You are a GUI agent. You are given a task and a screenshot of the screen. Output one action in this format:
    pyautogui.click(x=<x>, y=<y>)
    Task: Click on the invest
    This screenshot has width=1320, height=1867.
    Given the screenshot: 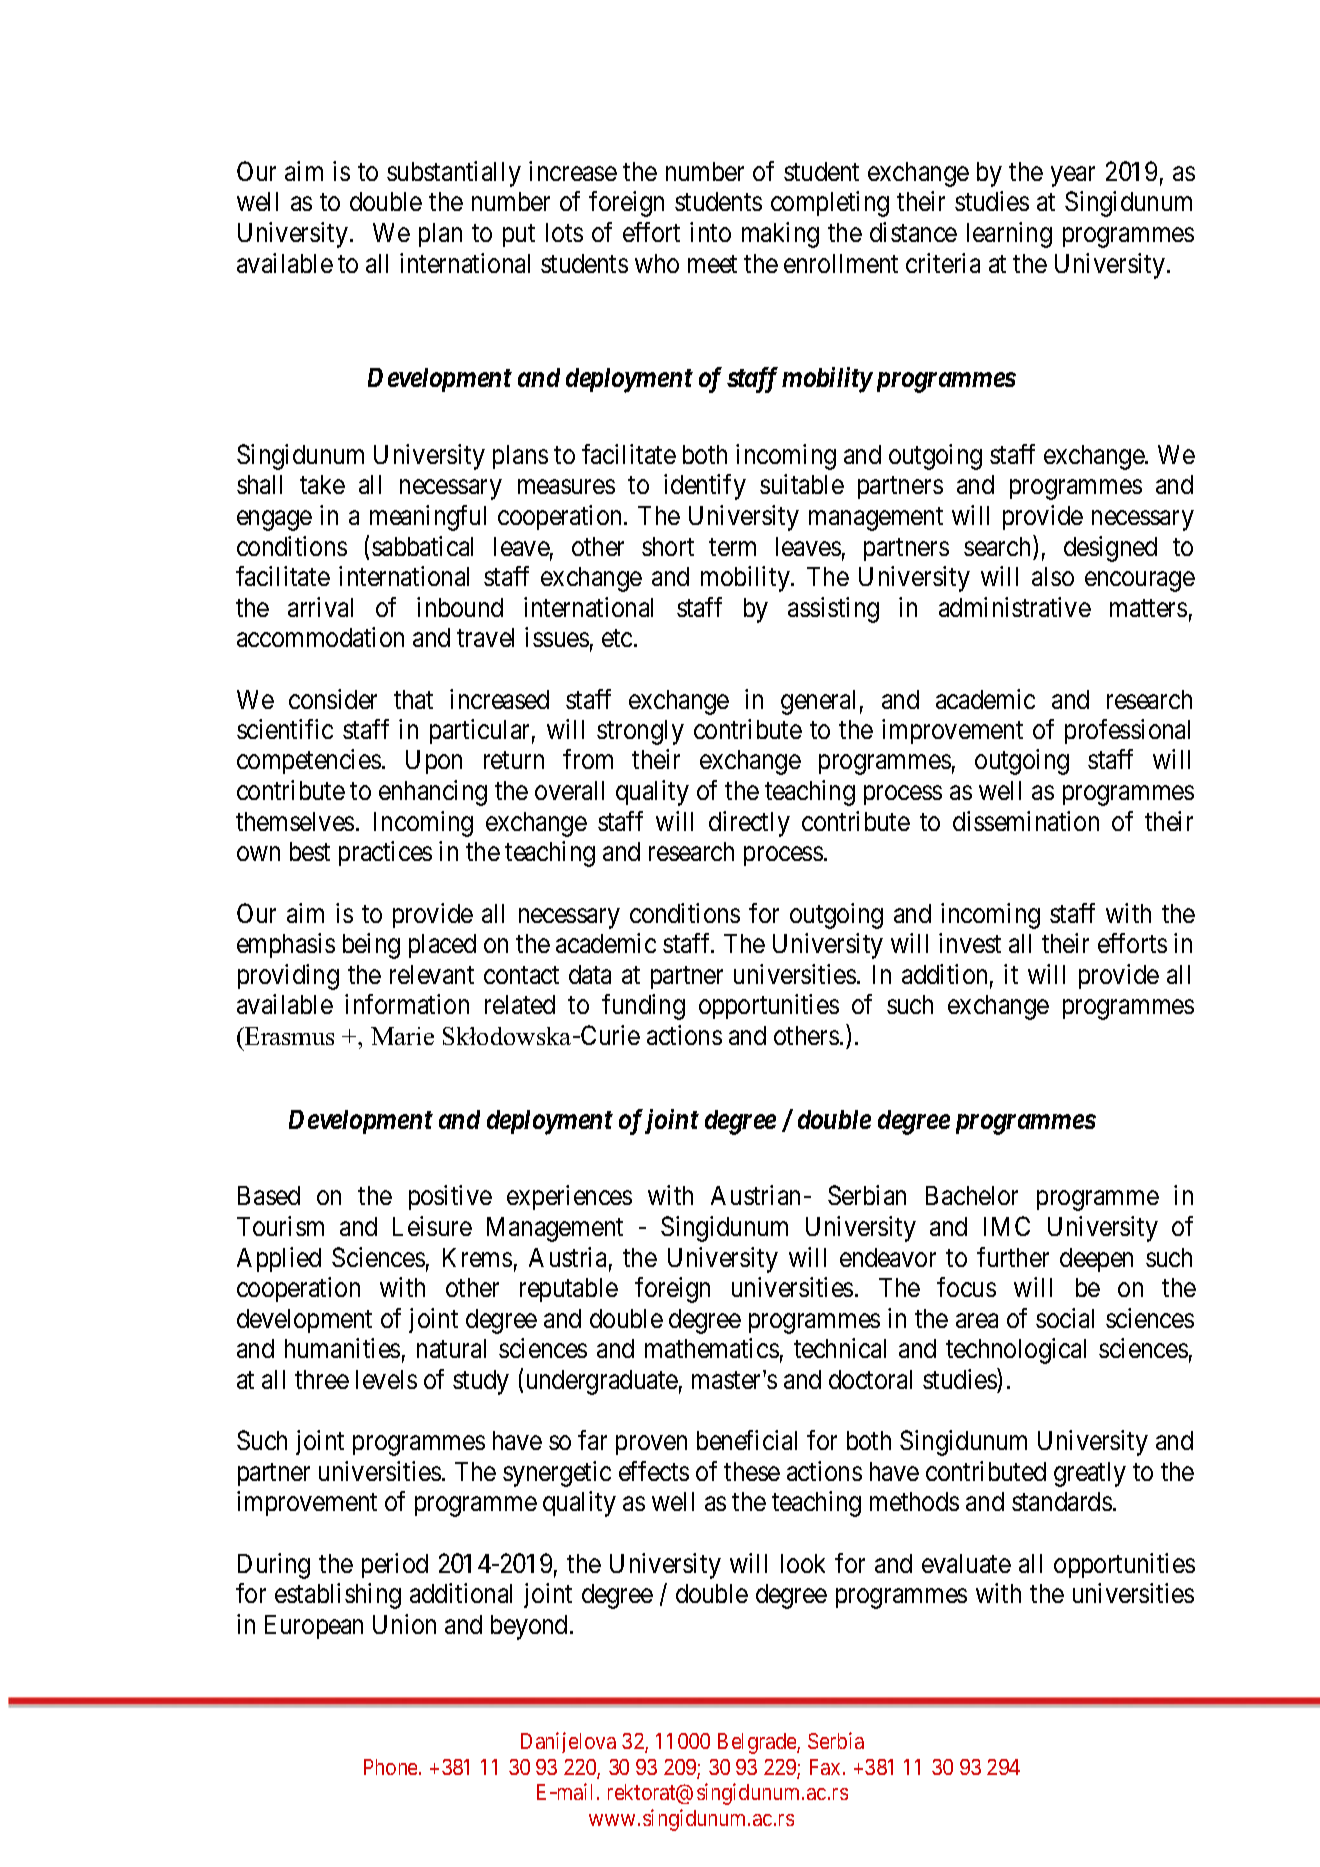 What is the action you would take?
    pyautogui.click(x=970, y=943)
